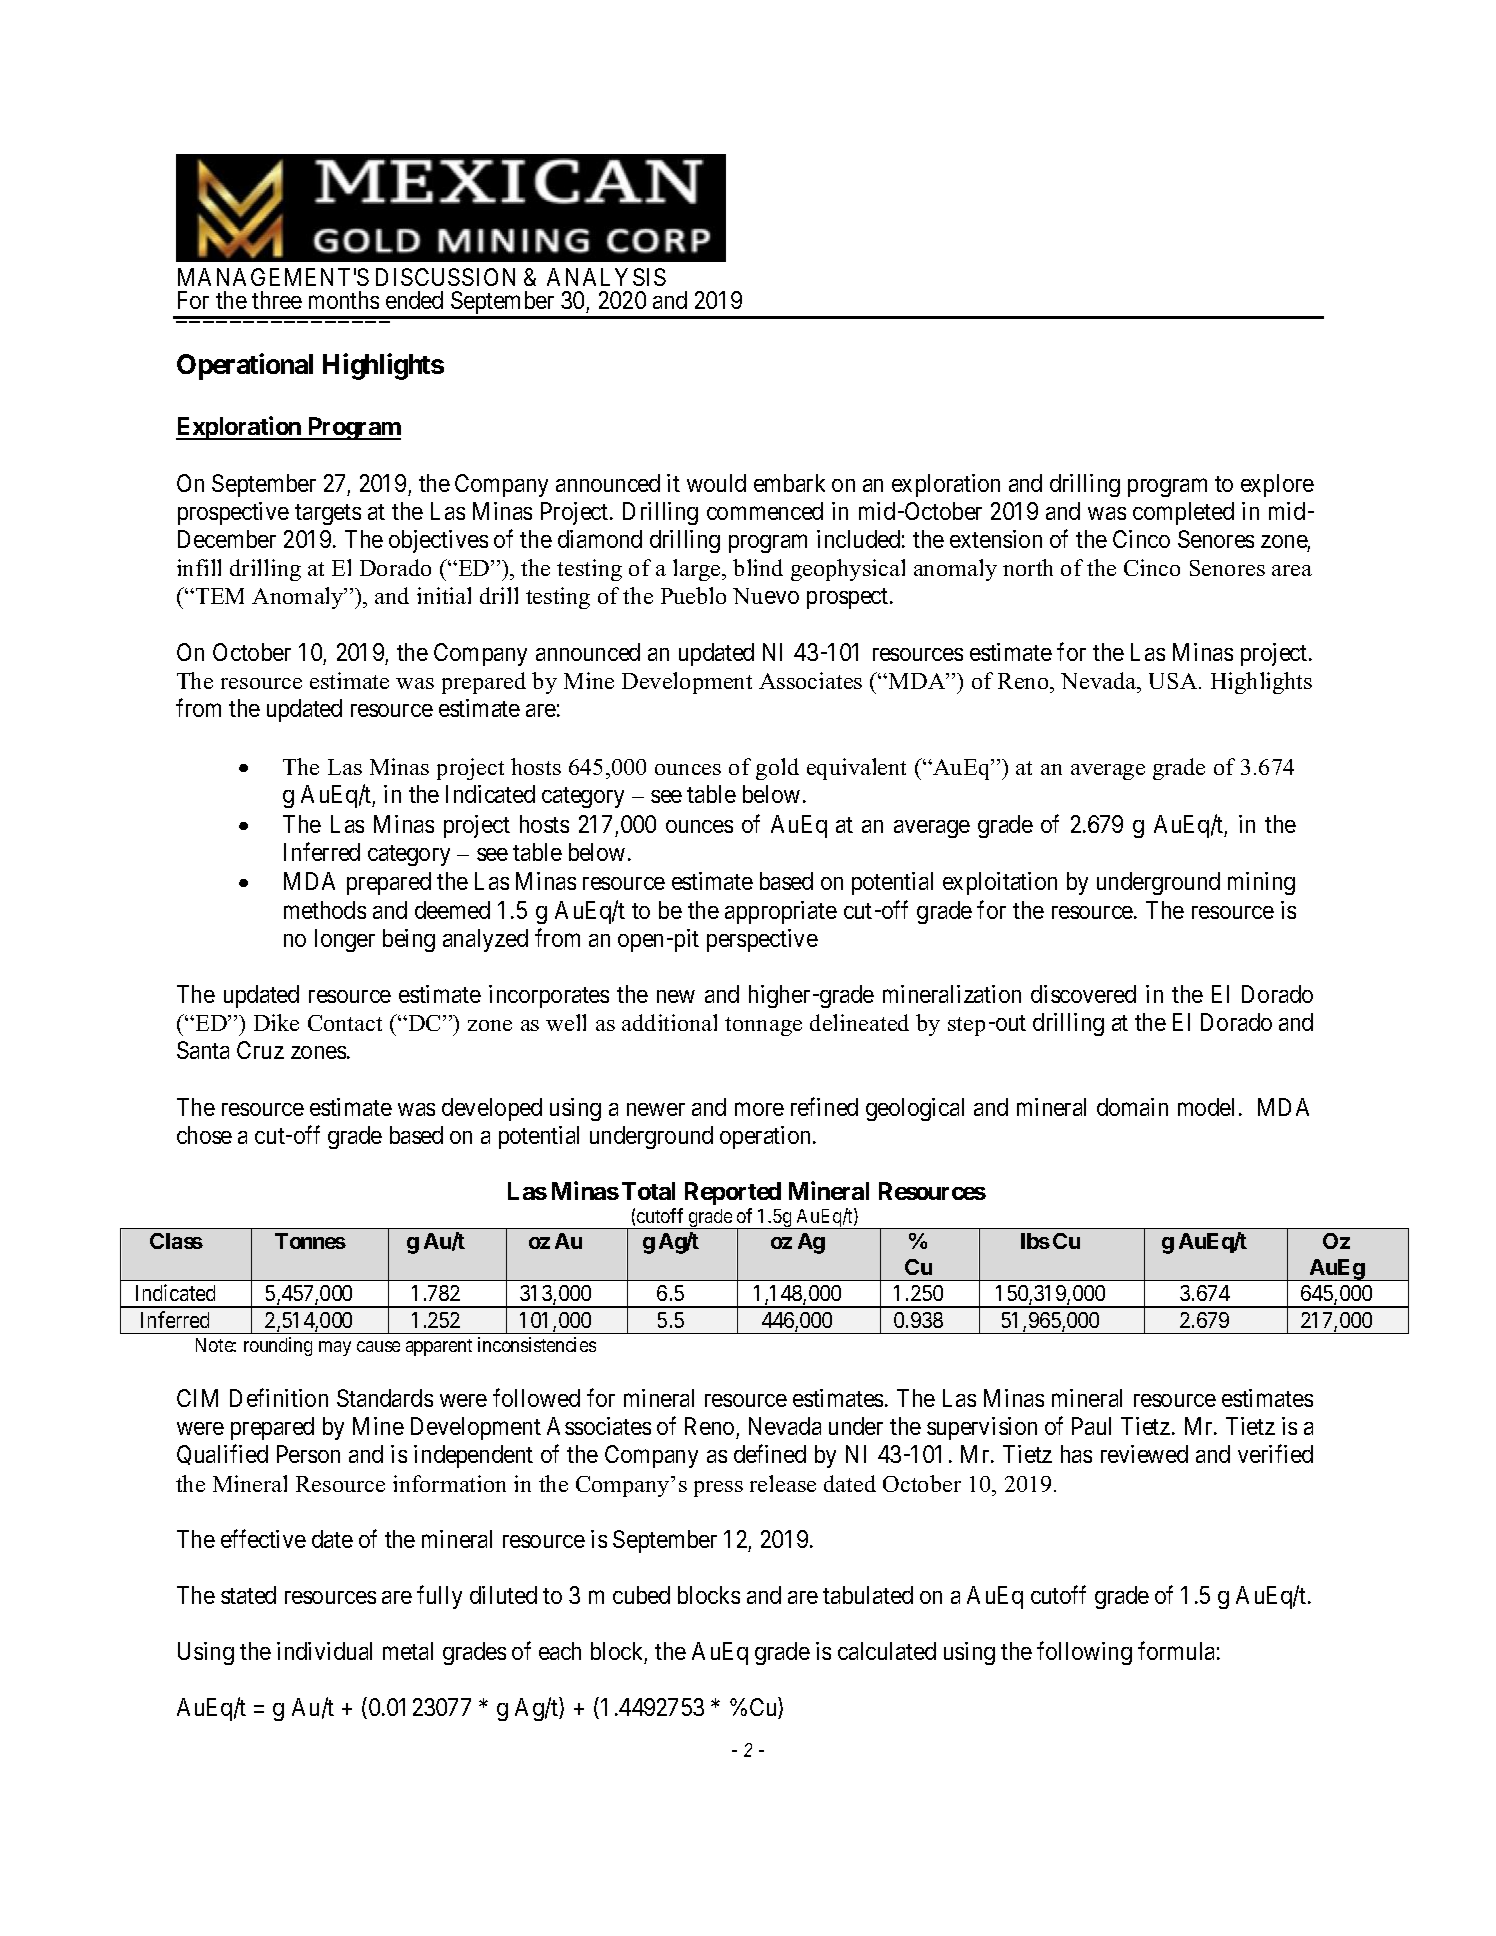 Image resolution: width=1496 pixels, height=1936 pixels. What do you see at coordinates (344, 300) in the document?
I see `months` at bounding box center [344, 300].
